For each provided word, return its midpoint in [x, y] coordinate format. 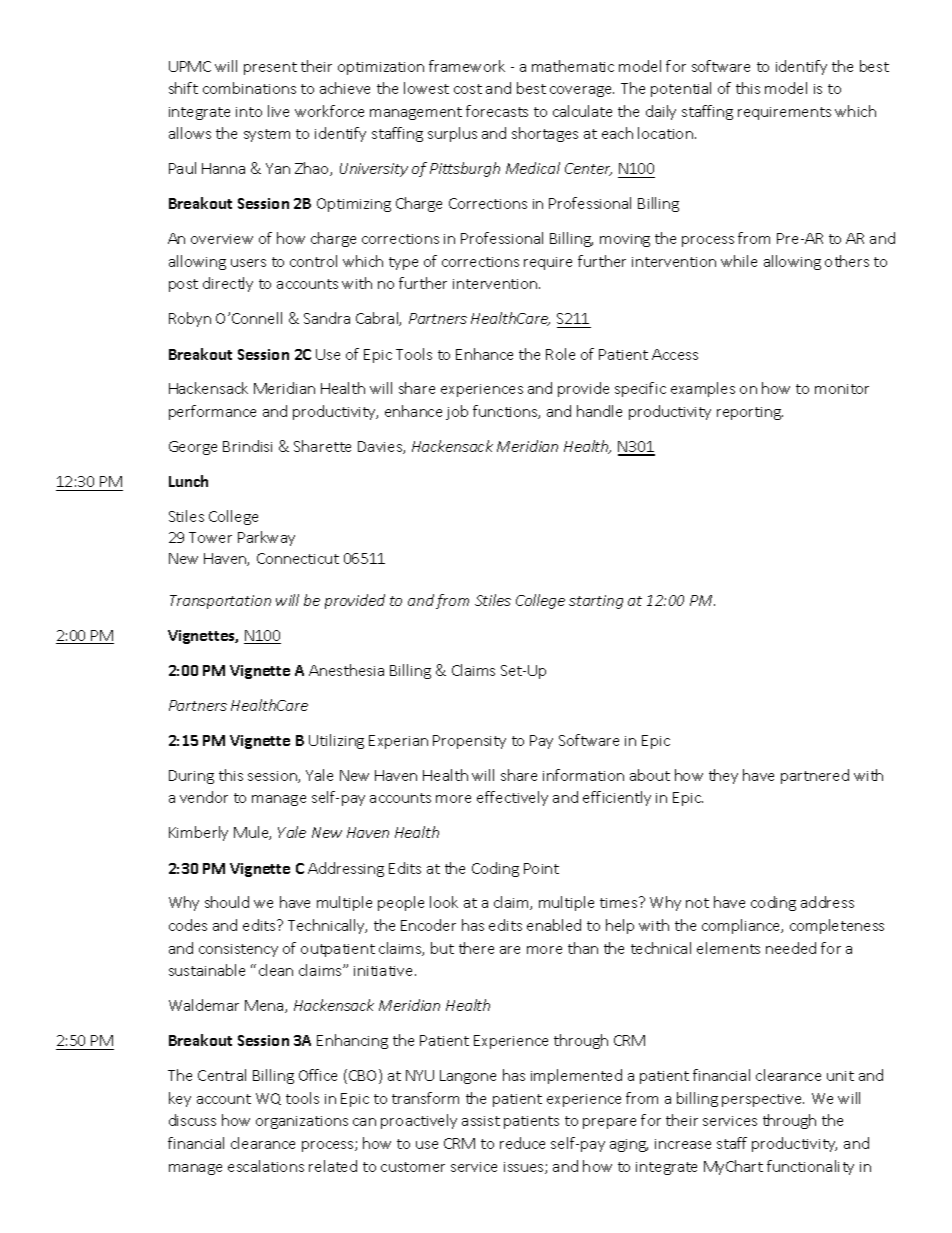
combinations [249, 88]
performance [212, 412]
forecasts [497, 111]
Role [560, 354]
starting [596, 602]
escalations [266, 1166]
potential [681, 89]
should [227, 902]
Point [541, 868]
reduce [522, 1143]
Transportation [220, 602]
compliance [742, 926]
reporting [750, 413]
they [723, 776]
